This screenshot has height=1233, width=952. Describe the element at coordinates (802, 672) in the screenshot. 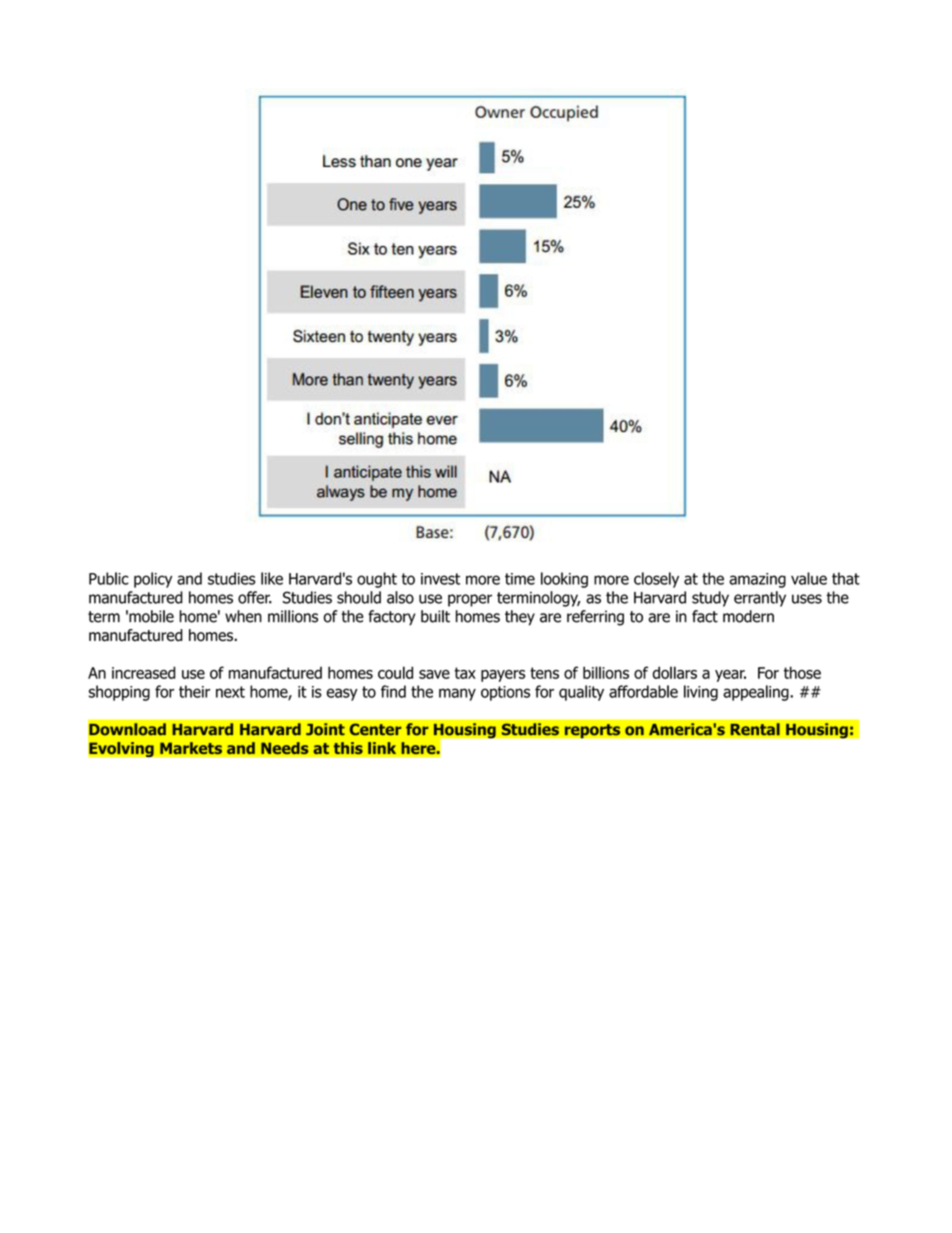

I see `those` at that location.
